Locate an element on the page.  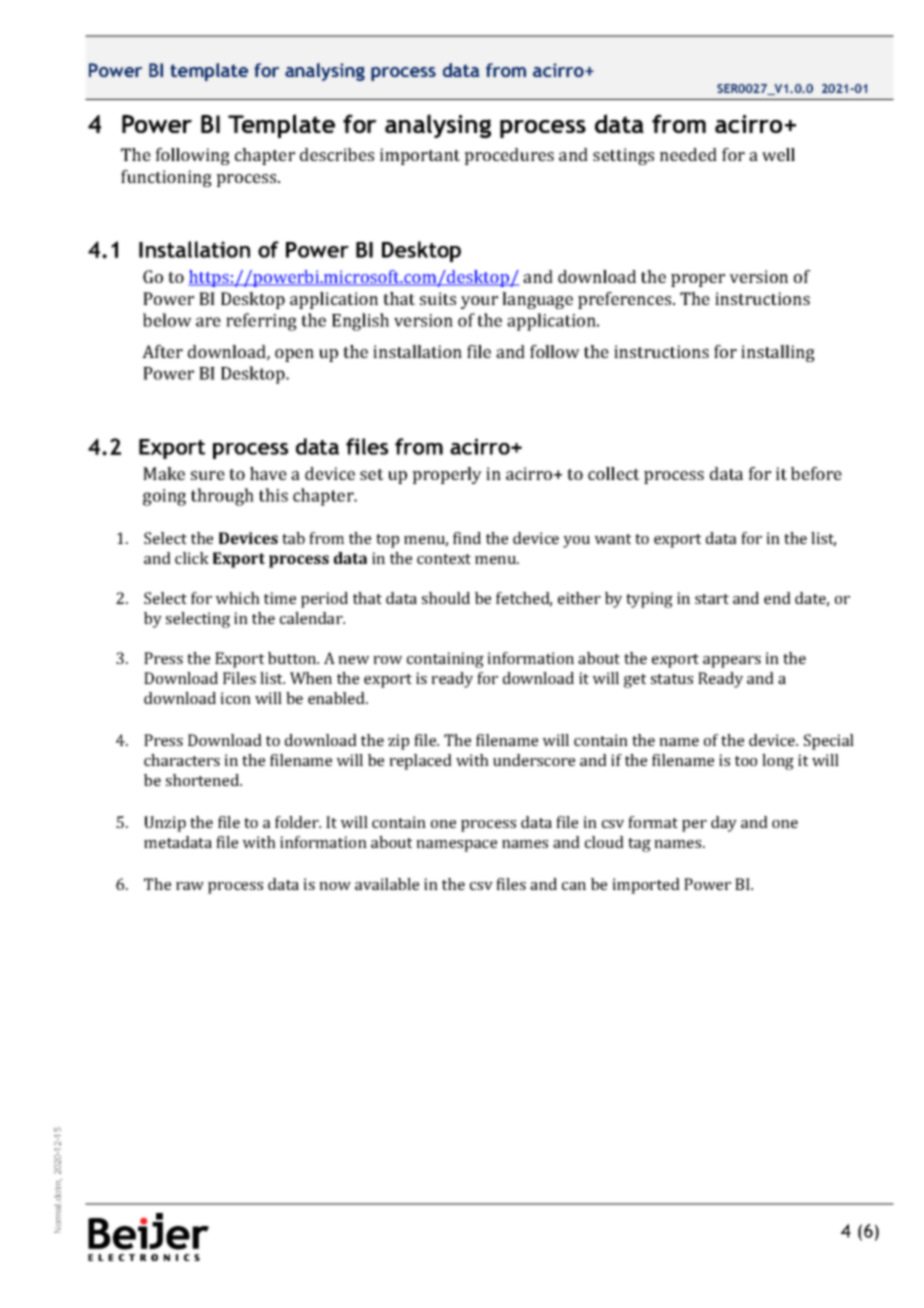
appears is located at coordinates (732, 662).
